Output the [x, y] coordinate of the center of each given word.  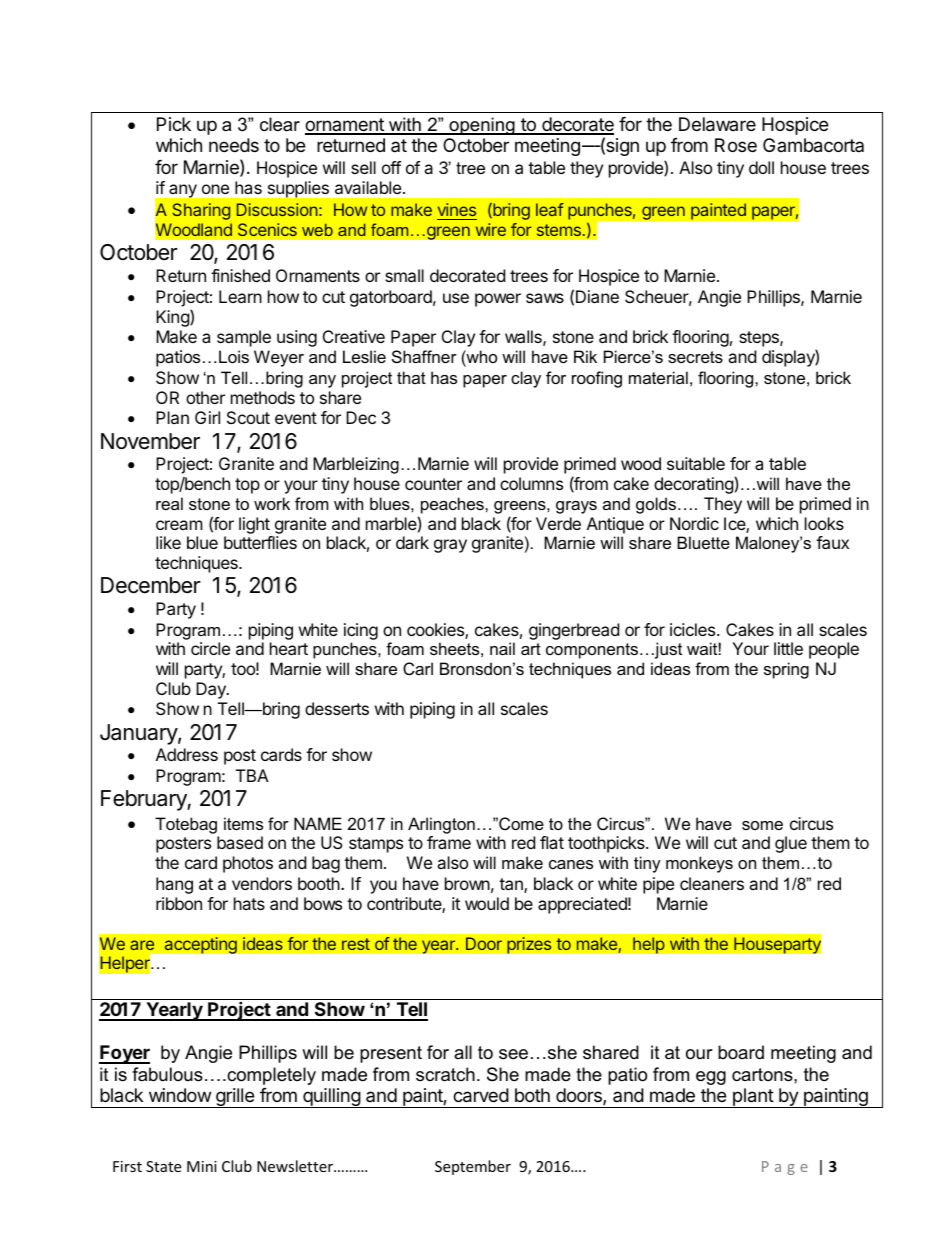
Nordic [694, 523]
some [762, 825]
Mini [202, 1166]
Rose [736, 145]
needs [234, 145]
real [169, 503]
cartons [763, 1075]
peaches [453, 505]
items [243, 823]
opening [482, 126]
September [473, 1167]
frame [449, 842]
